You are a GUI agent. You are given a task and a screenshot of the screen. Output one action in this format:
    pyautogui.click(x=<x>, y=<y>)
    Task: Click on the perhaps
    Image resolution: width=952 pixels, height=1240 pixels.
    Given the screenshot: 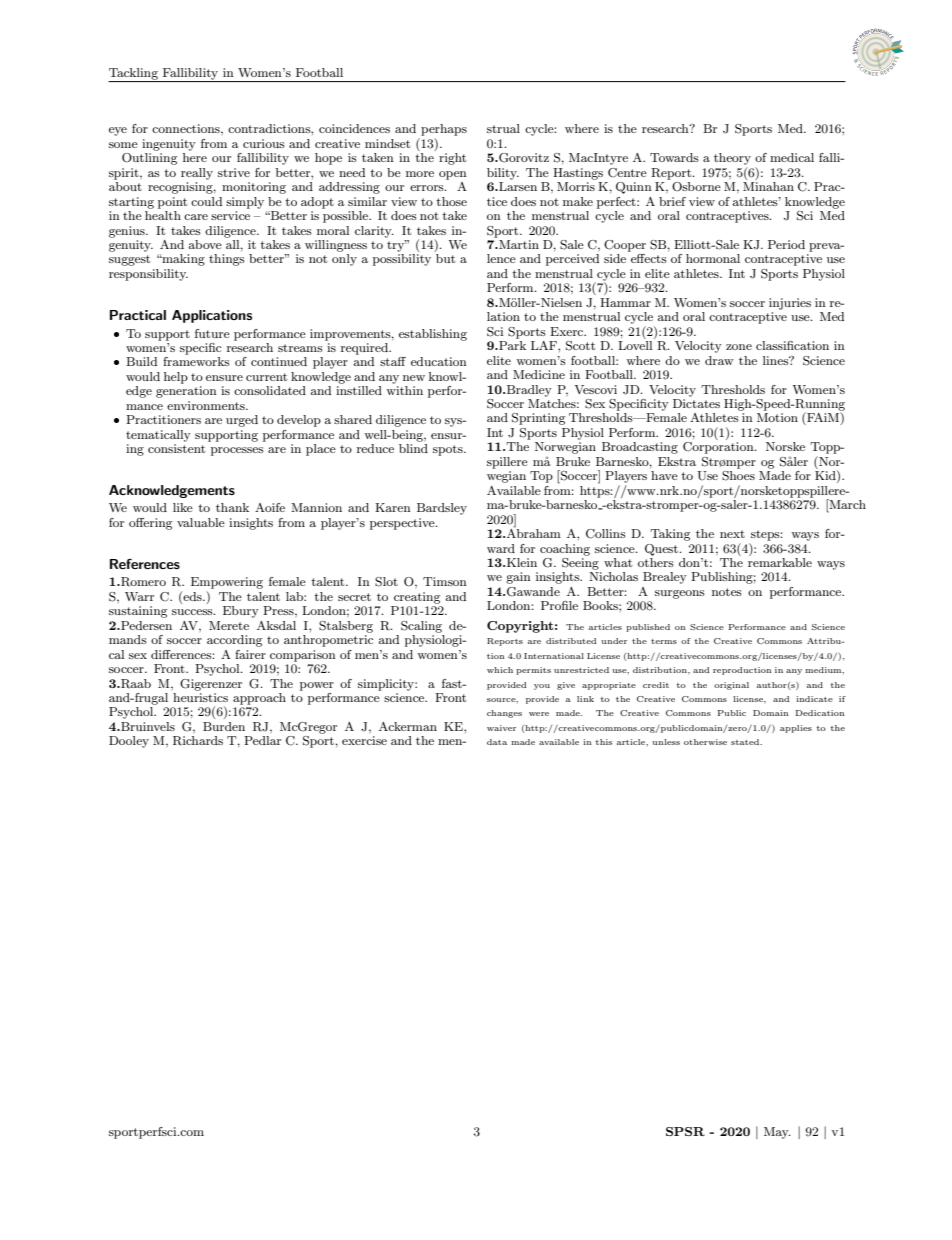 What is the action you would take?
    pyautogui.click(x=444, y=130)
